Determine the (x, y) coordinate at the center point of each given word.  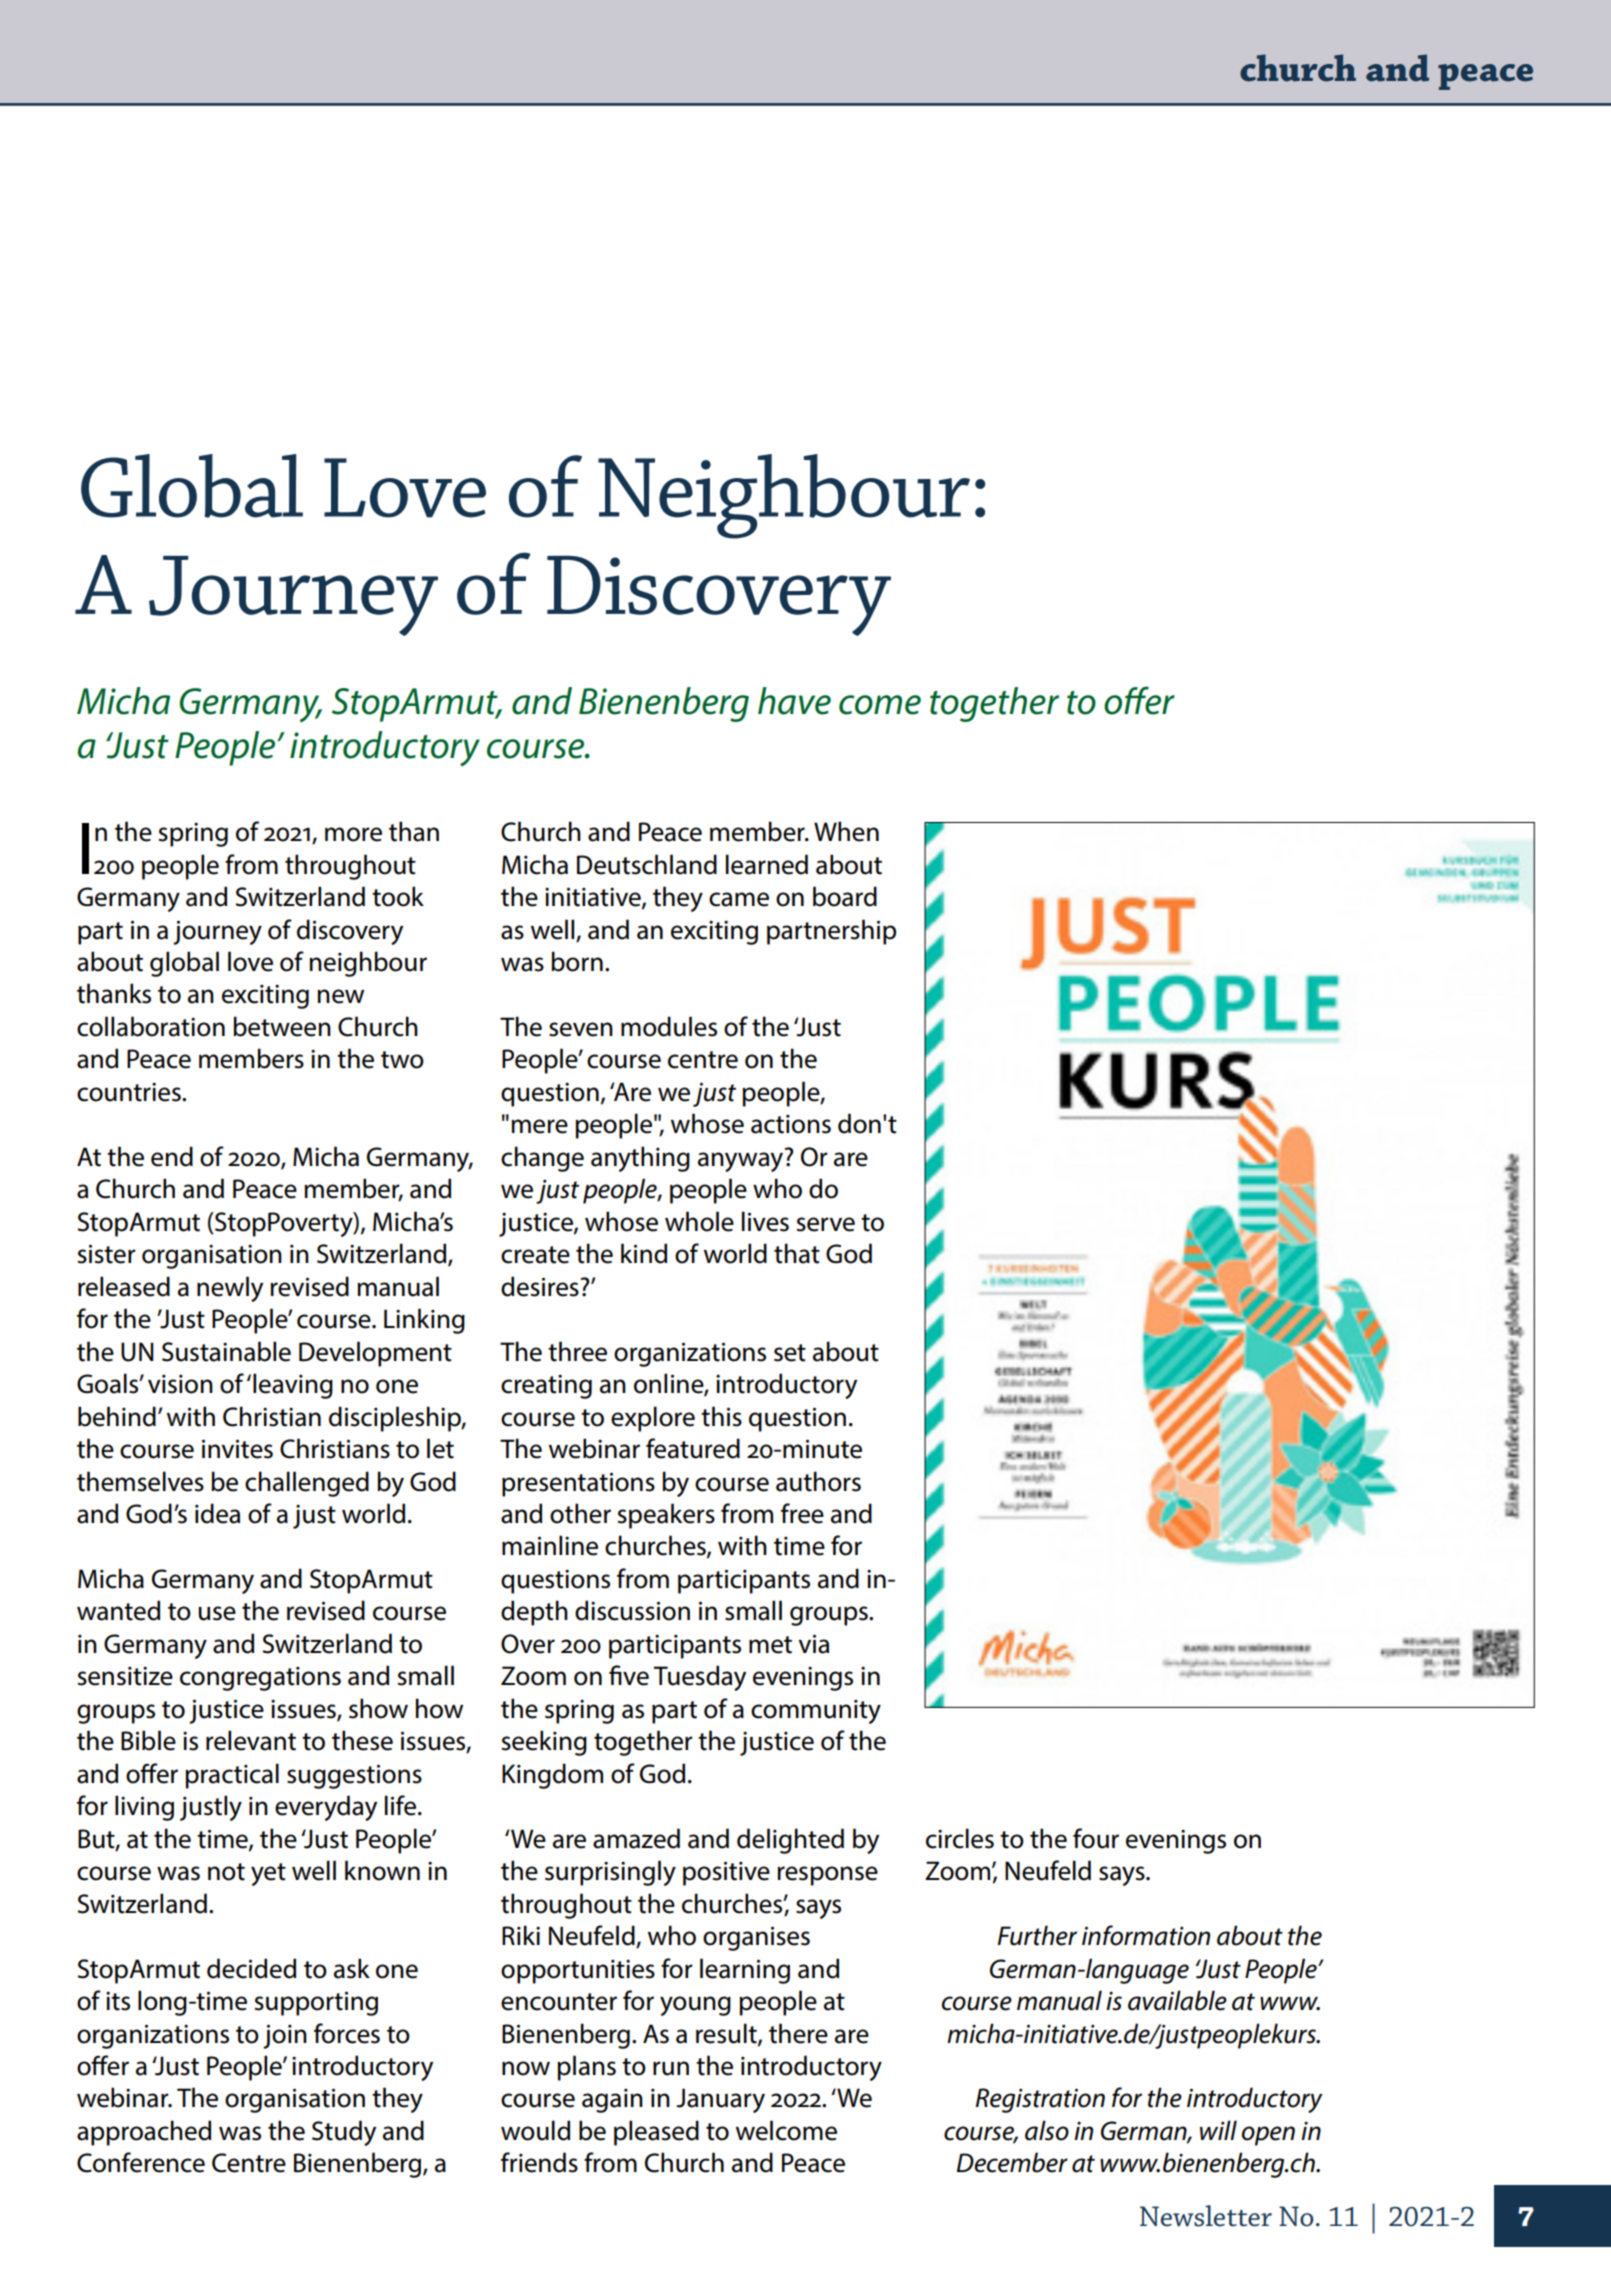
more (353, 834)
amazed (636, 1838)
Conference (141, 2162)
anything (640, 1159)
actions (791, 1124)
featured (693, 1448)
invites (237, 1449)
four (1096, 1838)
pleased (656, 2133)
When (846, 831)
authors (818, 1481)
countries (130, 1092)
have (794, 701)
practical (232, 1776)
